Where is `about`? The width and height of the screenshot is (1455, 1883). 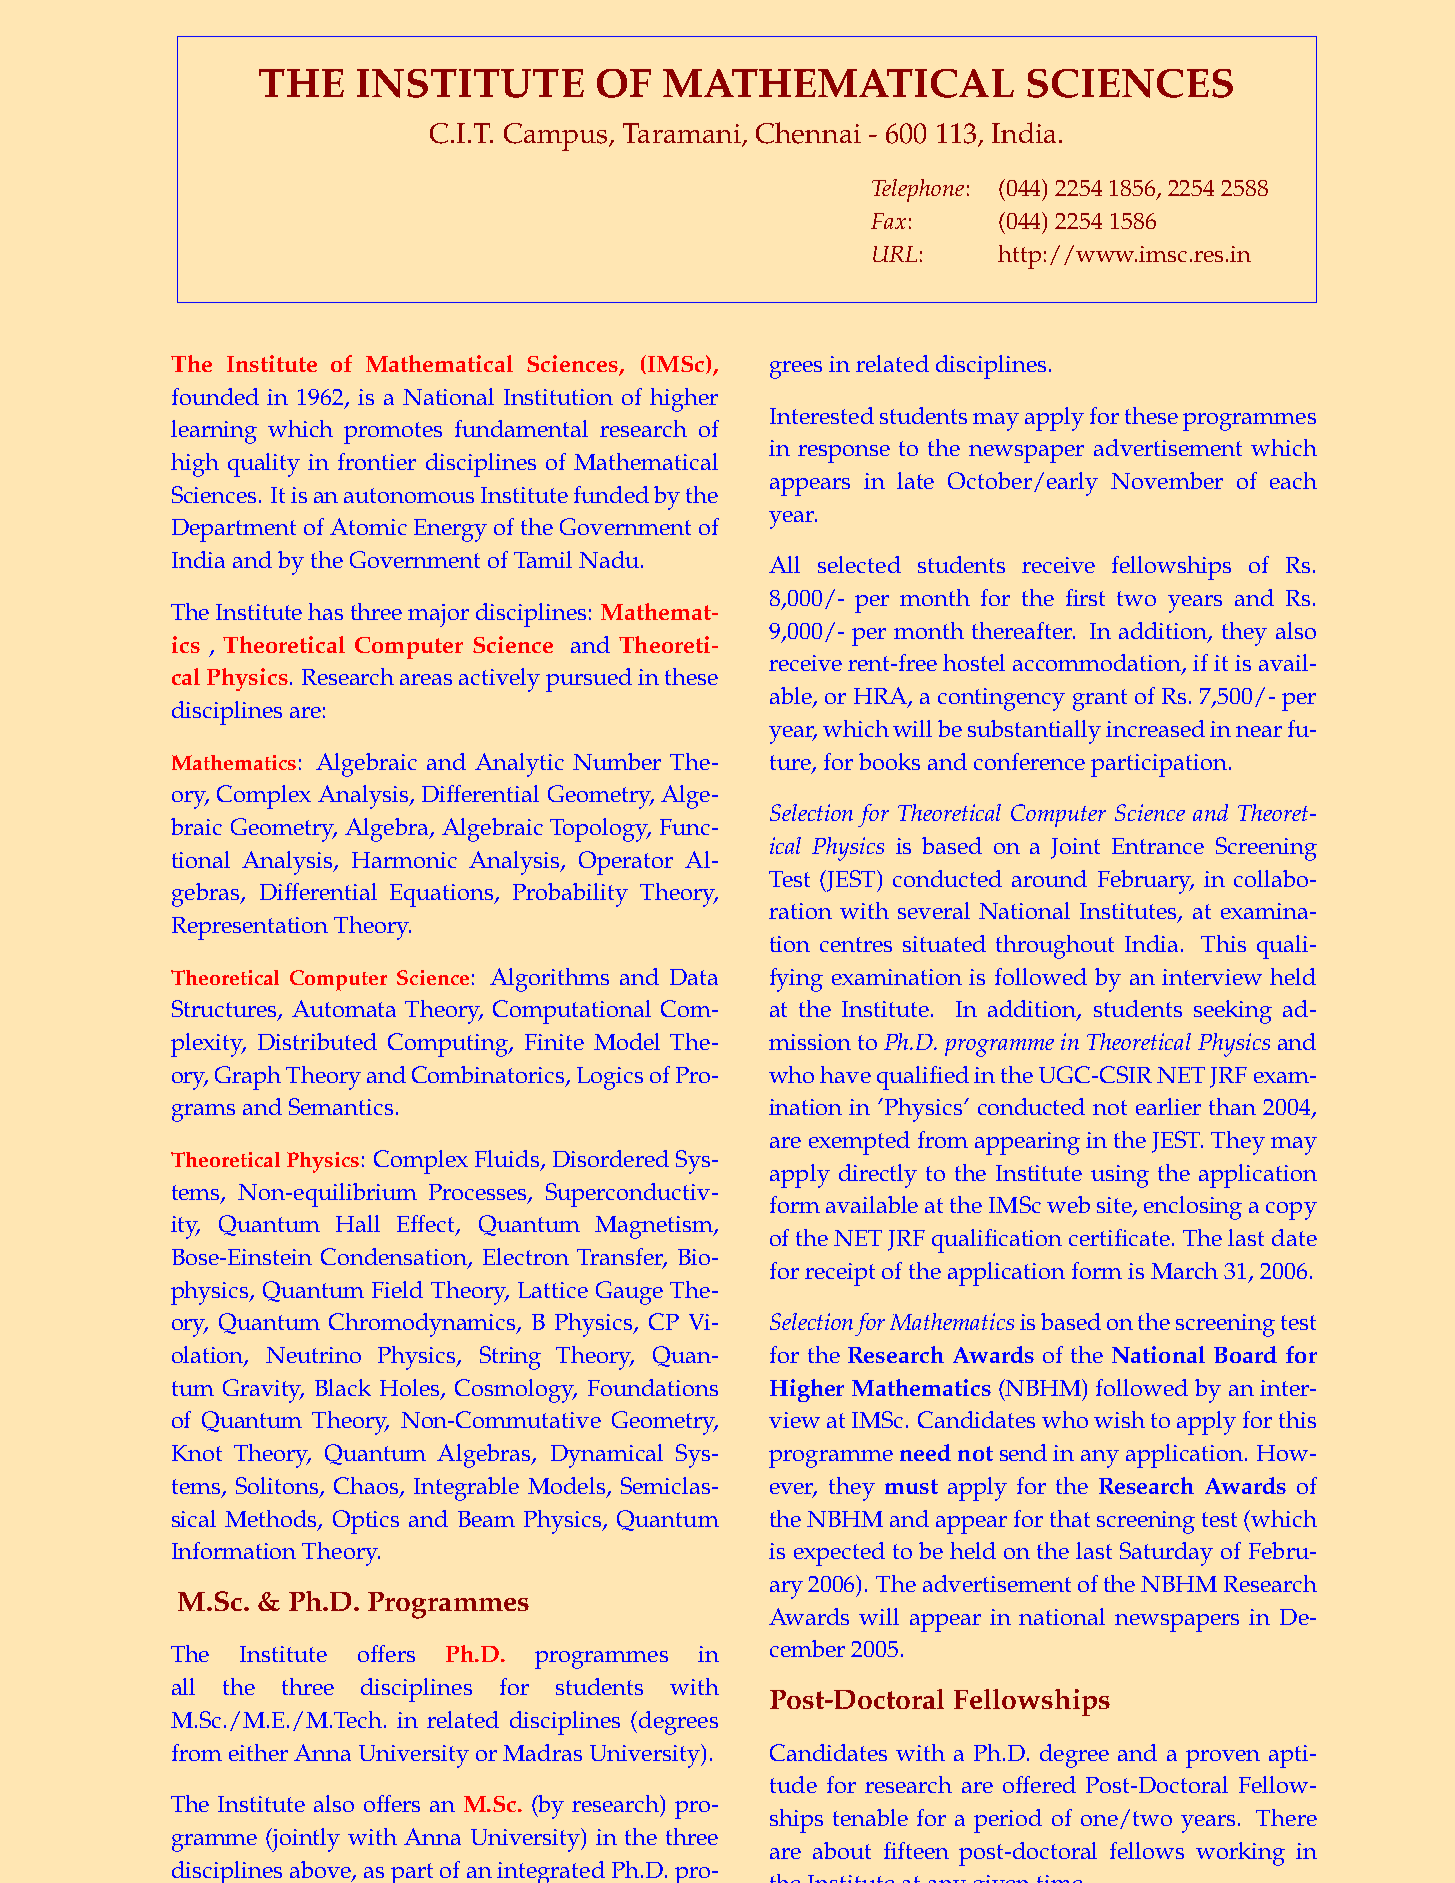
about is located at coordinates (842, 1850).
